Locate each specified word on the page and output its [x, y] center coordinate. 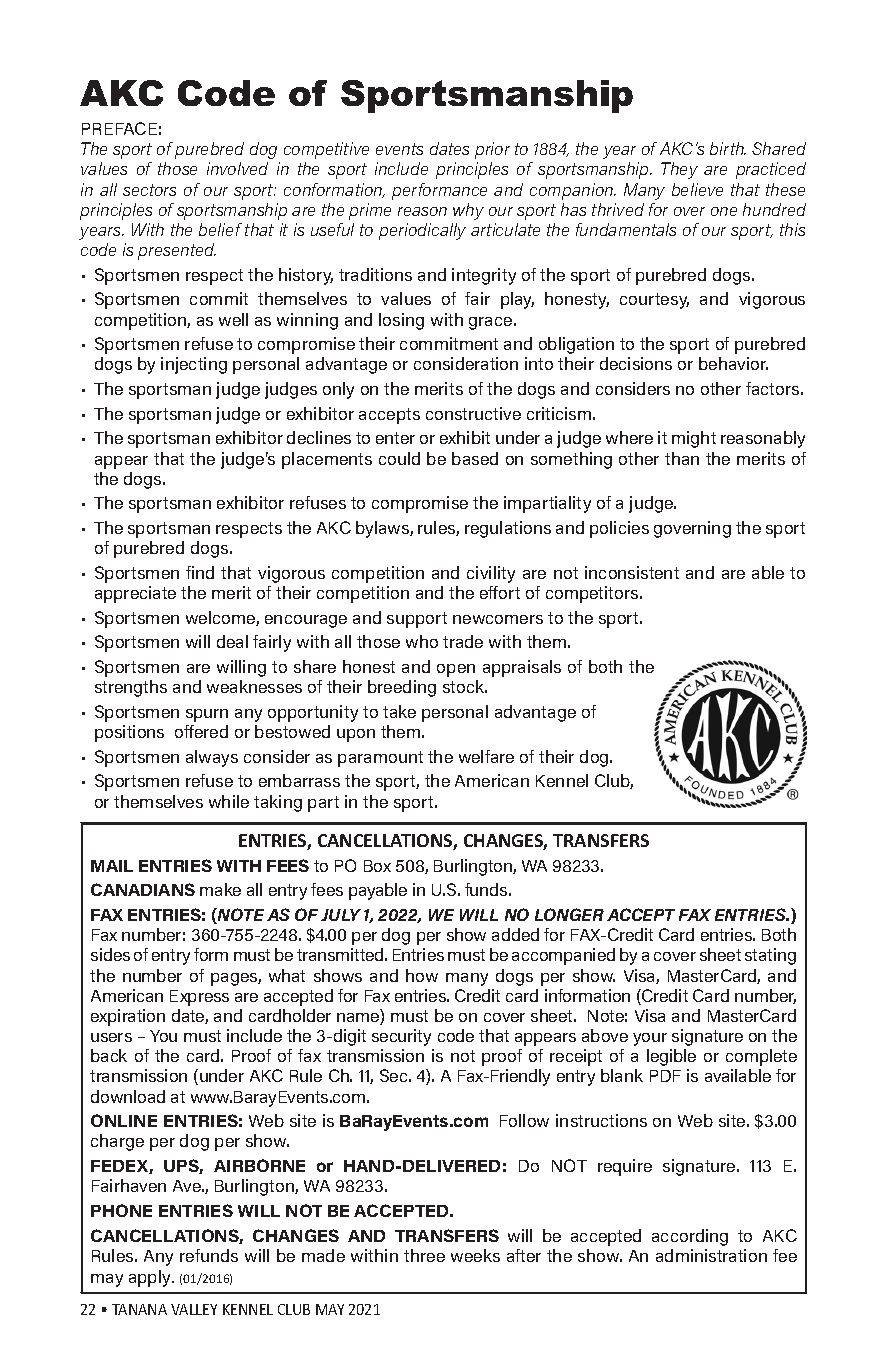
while [229, 801]
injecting [194, 365]
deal [232, 641]
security [401, 1037]
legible [671, 1057]
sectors [149, 190]
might [694, 439]
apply [151, 1278]
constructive [473, 413]
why [468, 211]
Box [377, 866]
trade [463, 641]
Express [199, 998]
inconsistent [632, 572]
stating [770, 956]
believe [697, 189]
